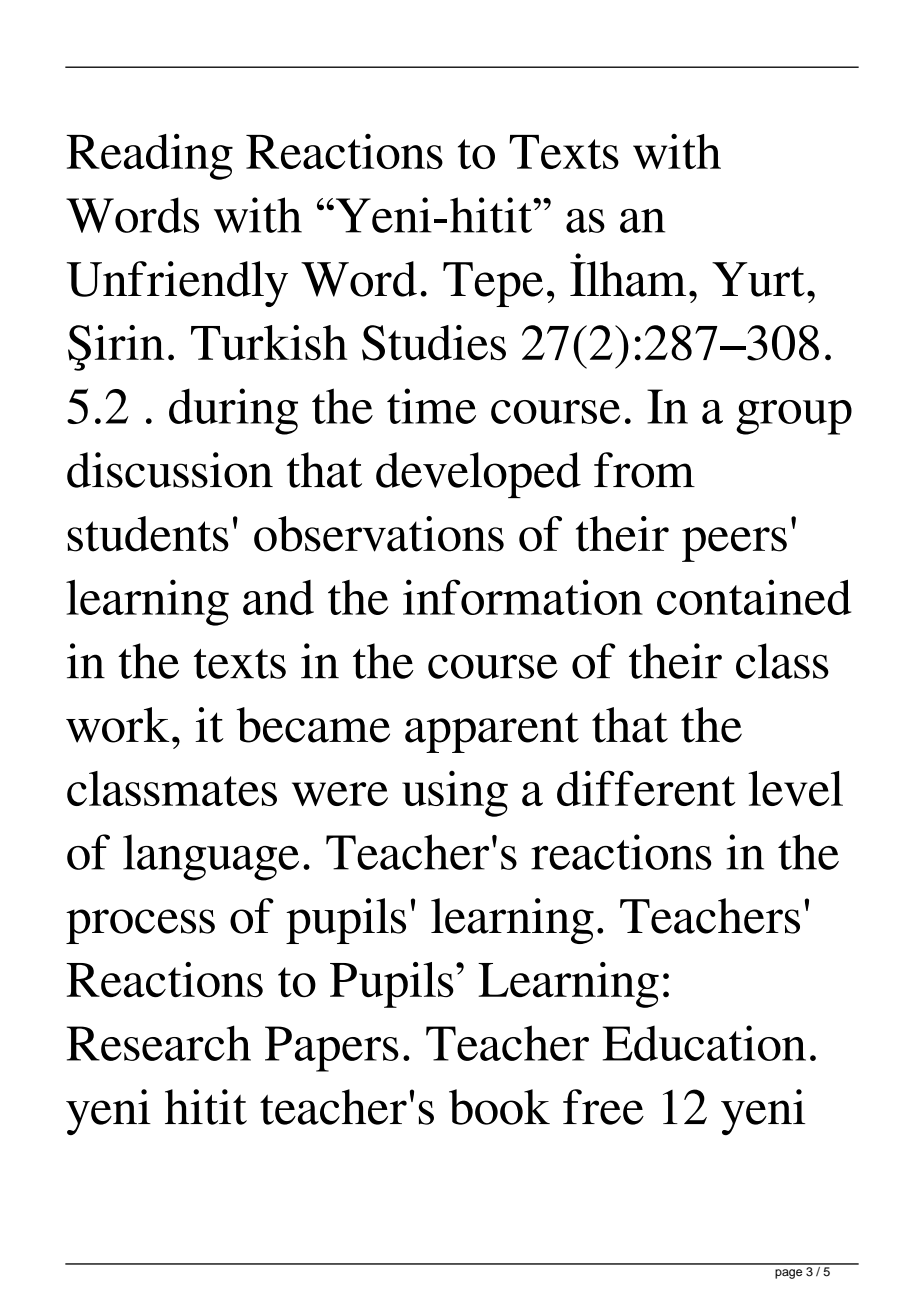 This screenshot has height=1308, width=924. Describe the element at coordinates (159, 1043) in the screenshot. I see `Research` at that location.
